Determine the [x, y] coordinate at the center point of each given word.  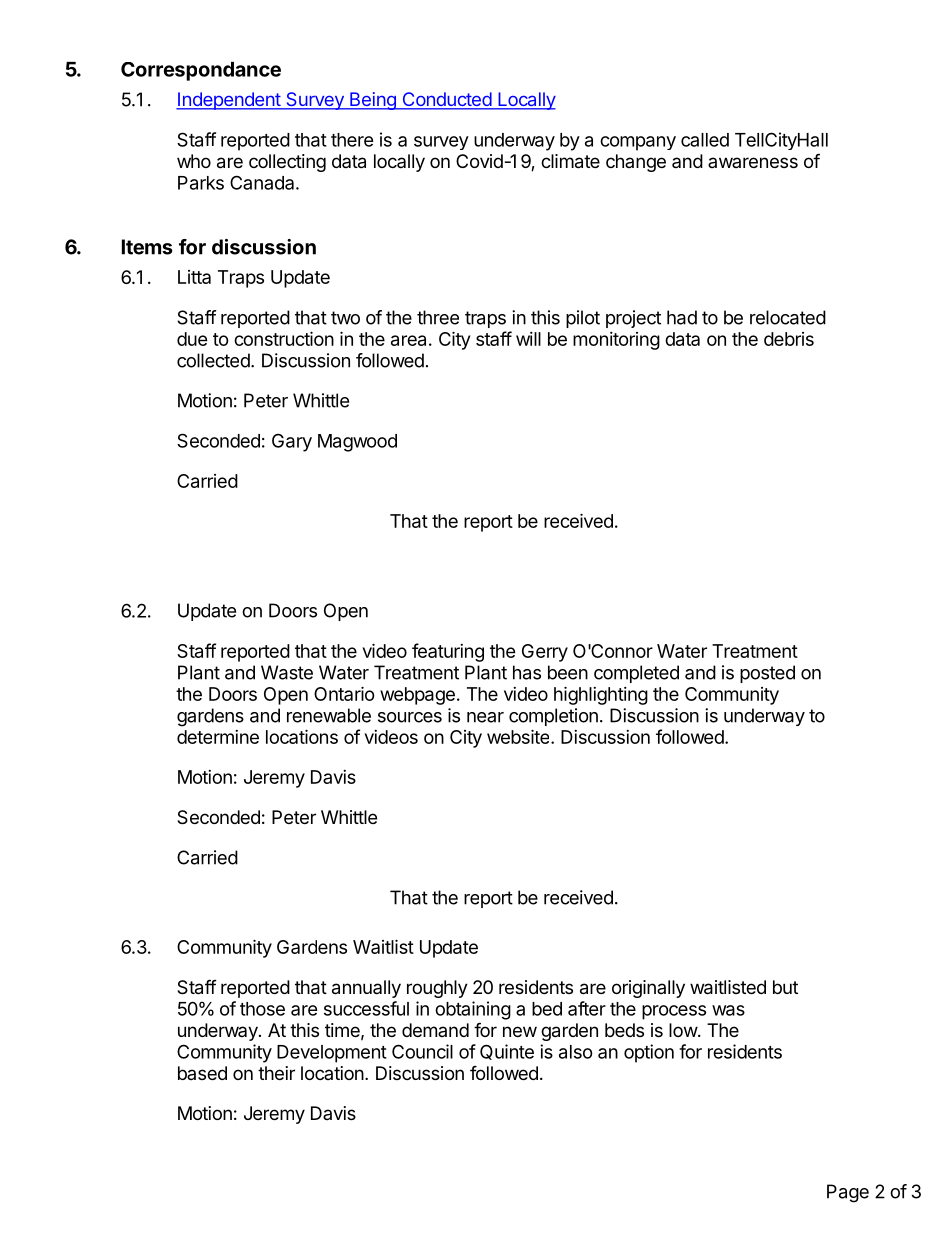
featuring [448, 652]
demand [435, 1030]
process [674, 1012]
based [202, 1073]
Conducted [446, 100]
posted [767, 674]
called [705, 140]
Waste [287, 672]
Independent [229, 101]
